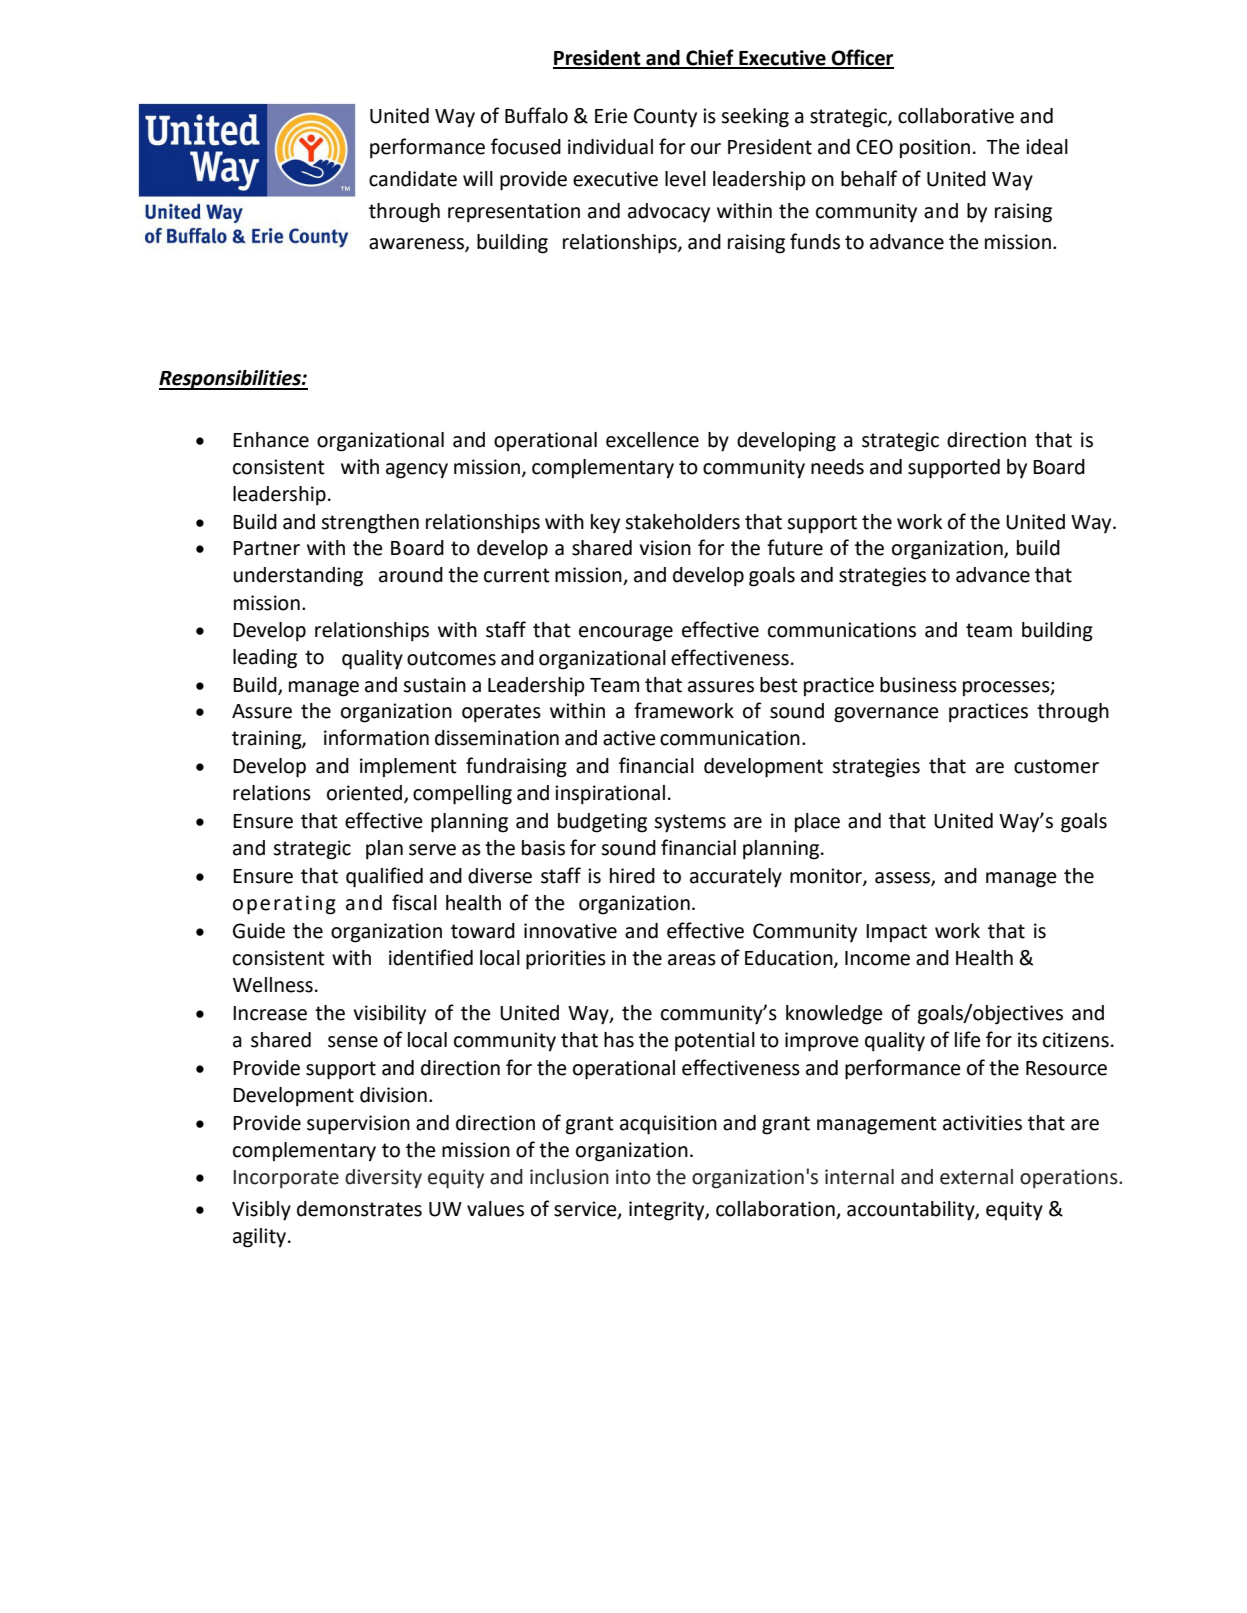  What do you see at coordinates (918, 685) in the image?
I see `business` at bounding box center [918, 685].
